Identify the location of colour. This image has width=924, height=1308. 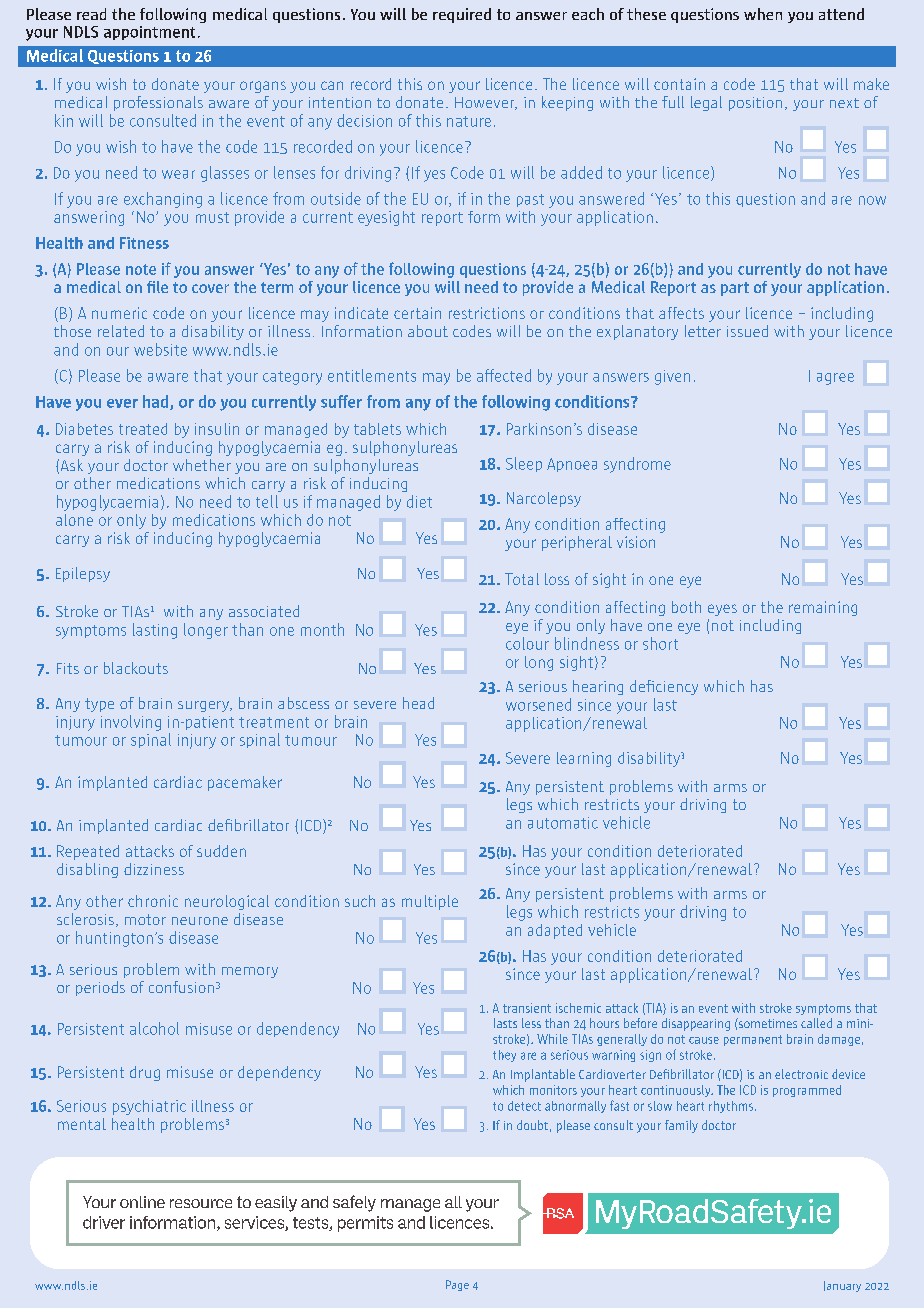
(527, 643).
